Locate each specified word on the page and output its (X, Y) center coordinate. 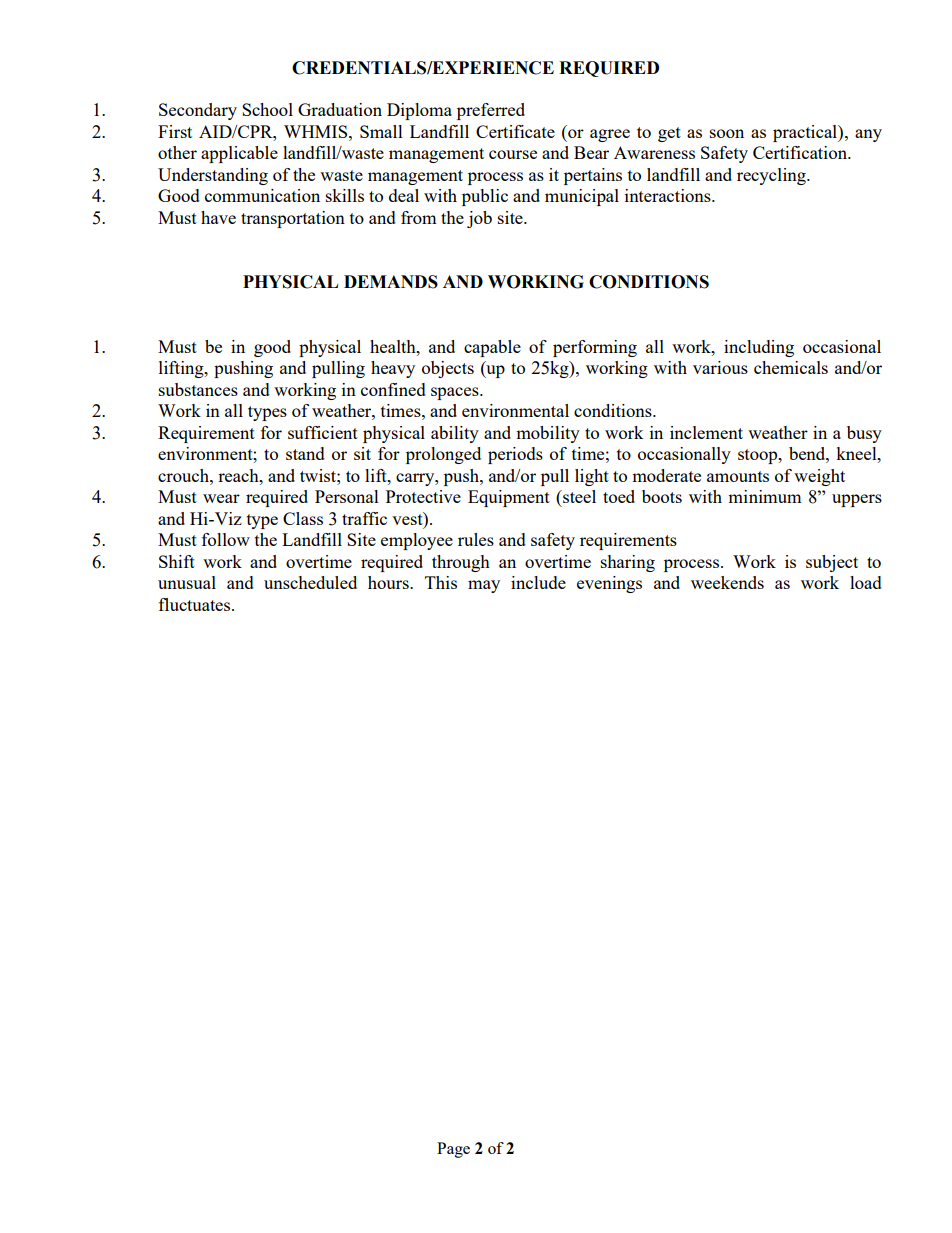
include (538, 582)
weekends (727, 582)
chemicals (791, 367)
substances (198, 389)
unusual (187, 582)
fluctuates (196, 604)
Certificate (515, 131)
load (866, 582)
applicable (239, 154)
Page (453, 1150)
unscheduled (310, 582)
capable (492, 348)
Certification (801, 152)
